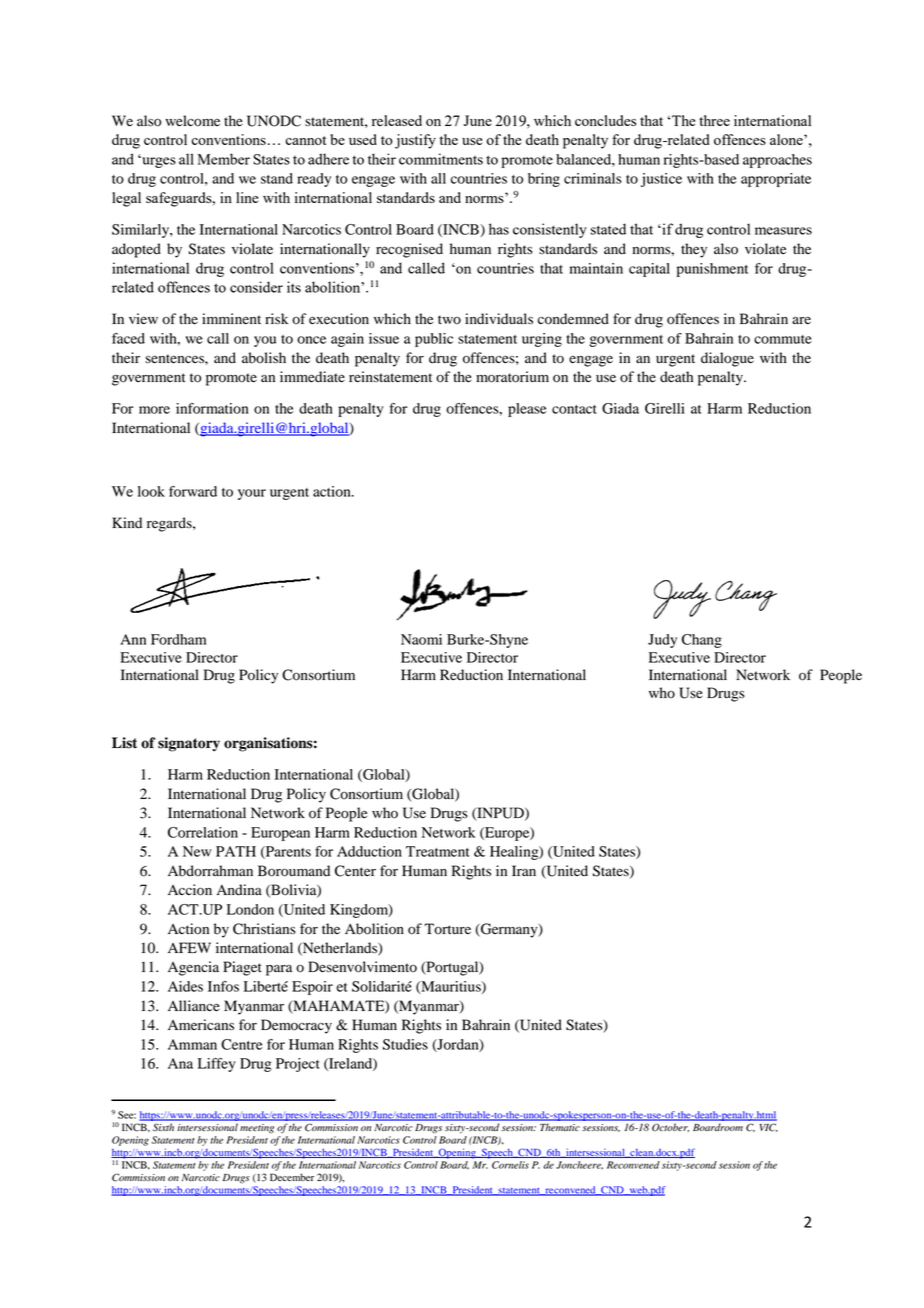  I want to click on Chang, so click(702, 641).
